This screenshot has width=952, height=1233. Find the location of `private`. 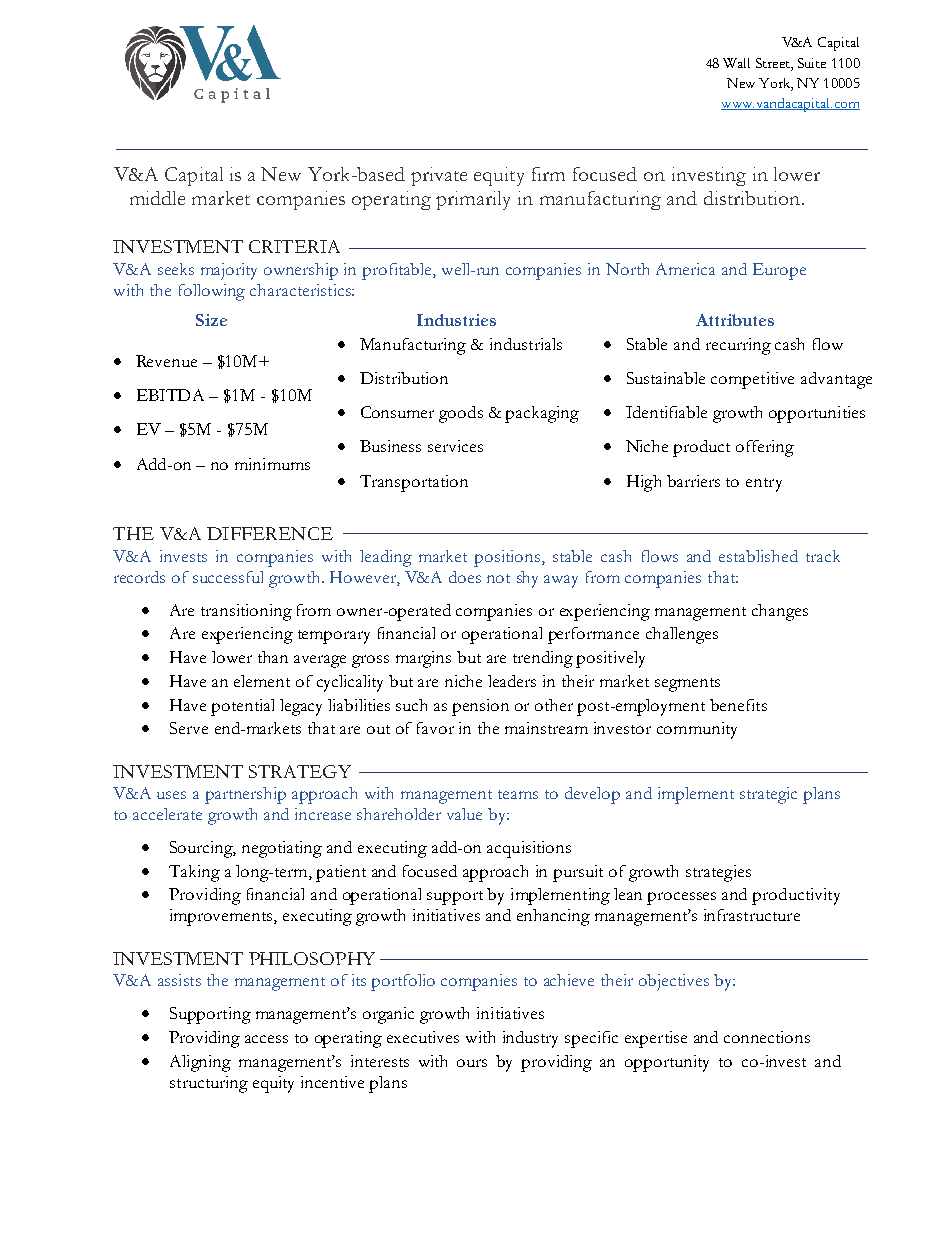

private is located at coordinates (439, 176).
